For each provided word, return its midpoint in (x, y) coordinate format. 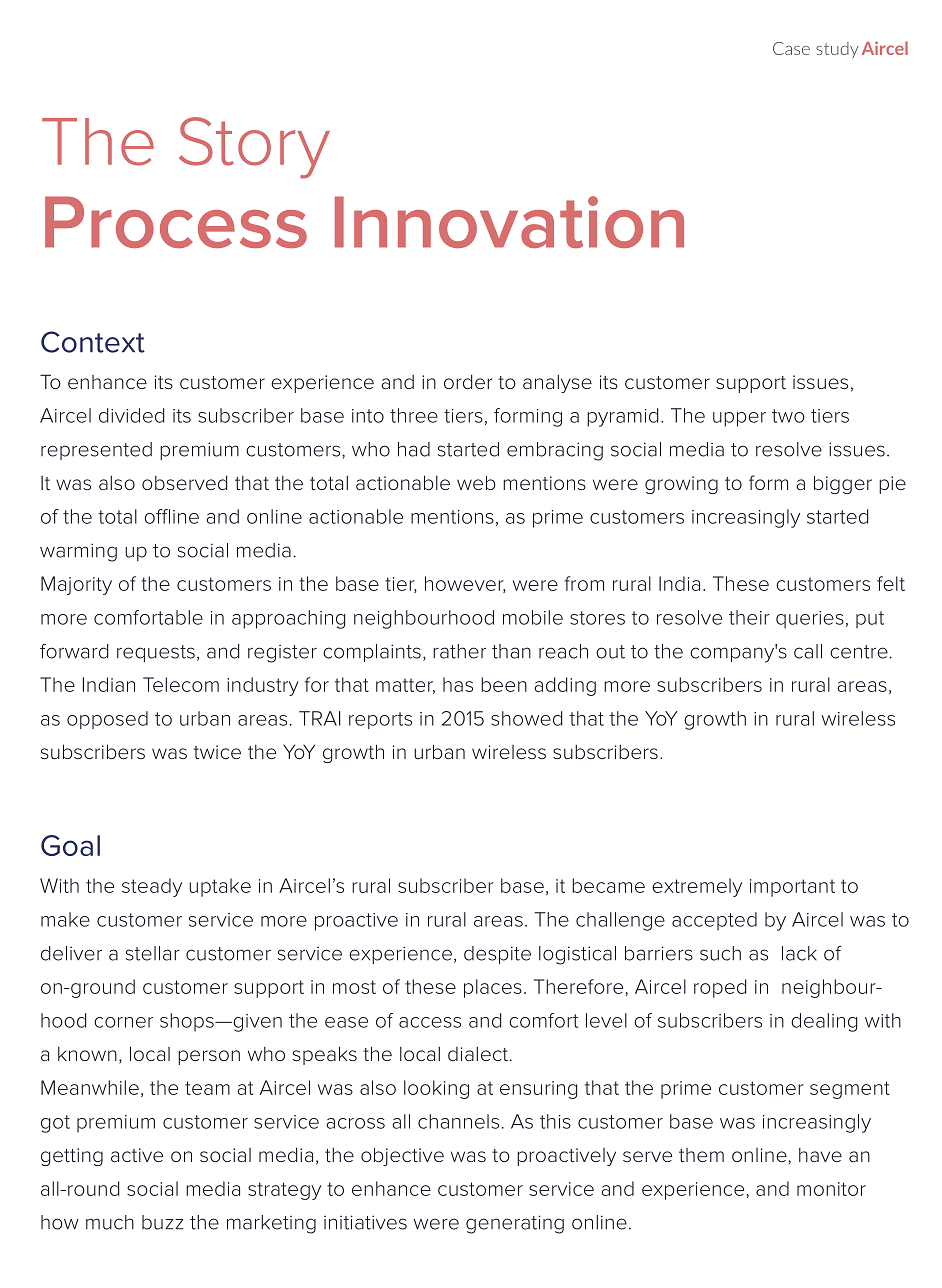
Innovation (509, 222)
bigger (843, 484)
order (468, 381)
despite (497, 955)
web (476, 482)
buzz (163, 1222)
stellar (153, 953)
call (808, 651)
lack (799, 953)
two (788, 416)
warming (78, 552)
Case (791, 48)
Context (93, 342)
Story (254, 148)
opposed (107, 720)
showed (527, 718)
